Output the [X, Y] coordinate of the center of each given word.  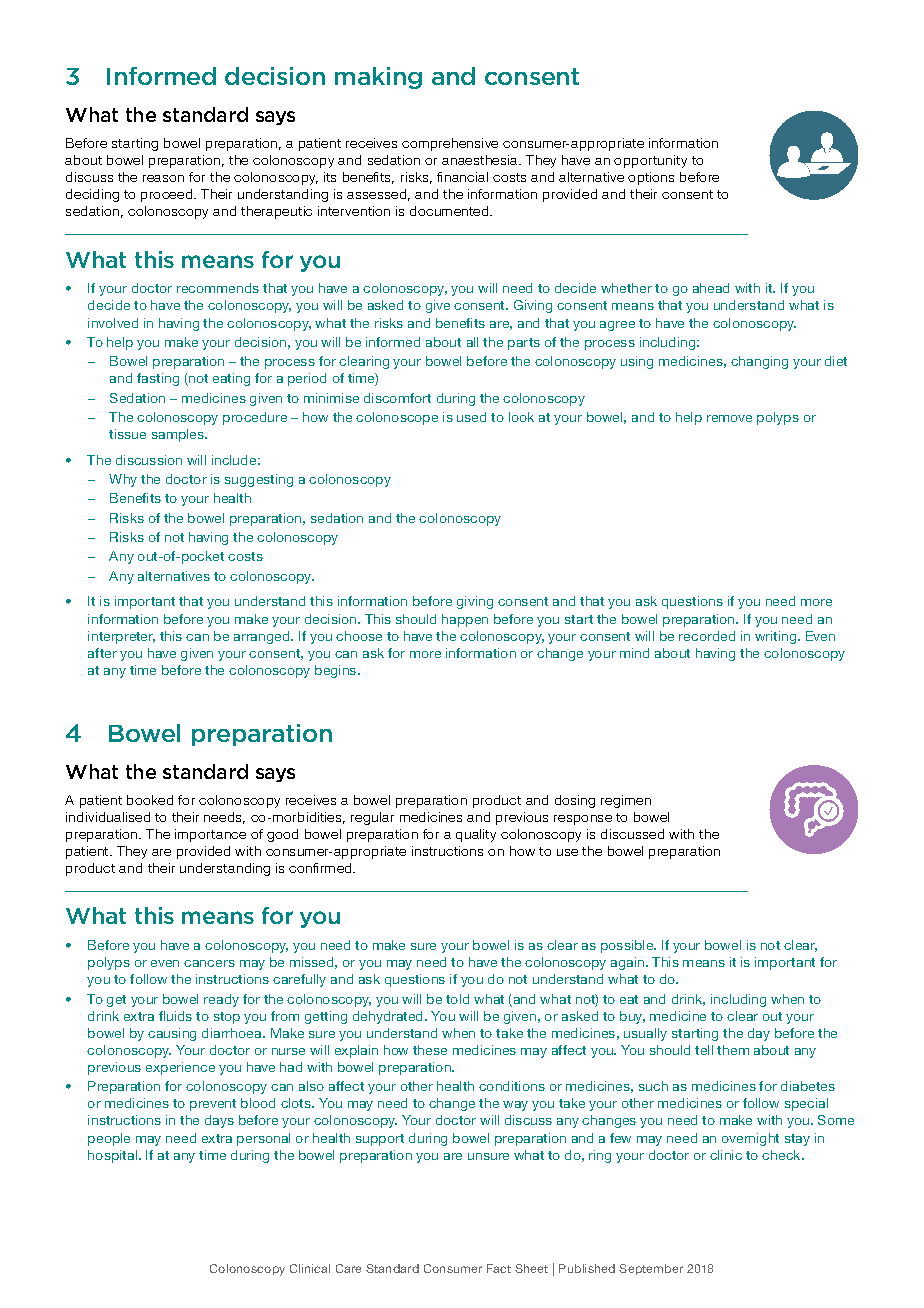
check [782, 1155]
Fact [499, 1268]
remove [729, 418]
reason [163, 178]
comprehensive [450, 144]
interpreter [121, 637]
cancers [209, 963]
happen [465, 620]
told [457, 999]
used [471, 417]
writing [777, 637]
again [629, 963]
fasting [158, 379]
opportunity [650, 161]
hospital [114, 1156]
